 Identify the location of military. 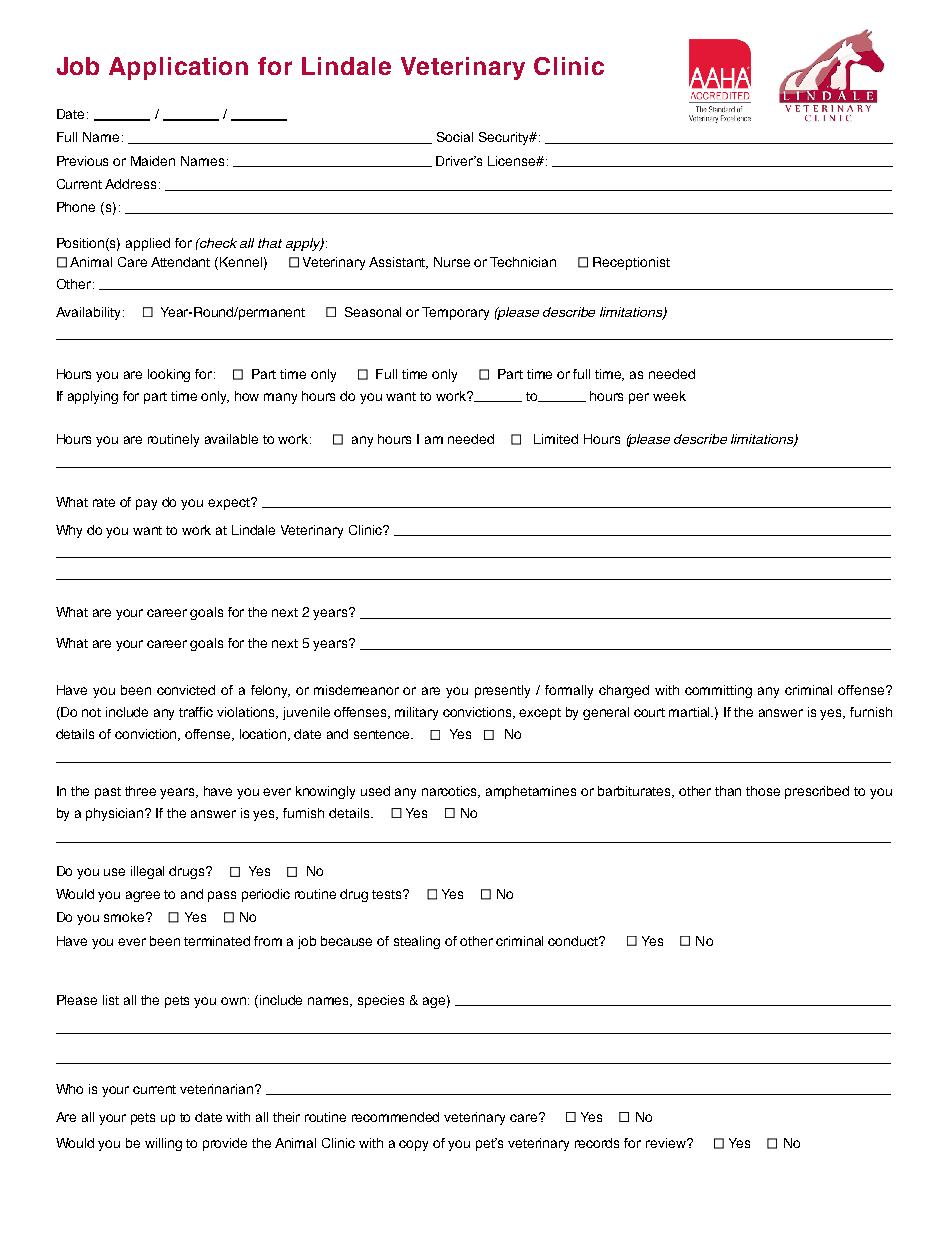
(416, 713).
